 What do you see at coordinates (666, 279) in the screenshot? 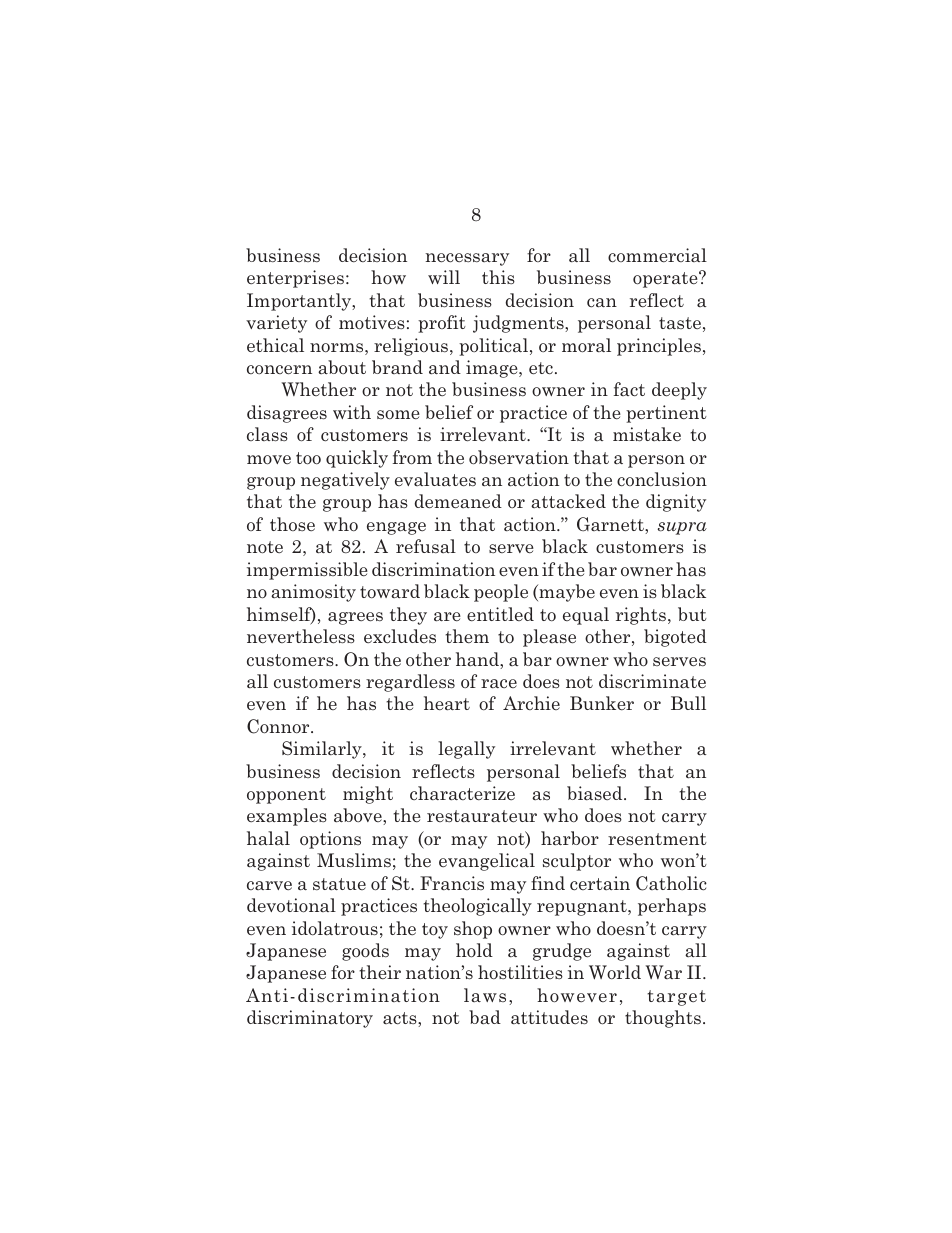
I see `operate` at bounding box center [666, 279].
